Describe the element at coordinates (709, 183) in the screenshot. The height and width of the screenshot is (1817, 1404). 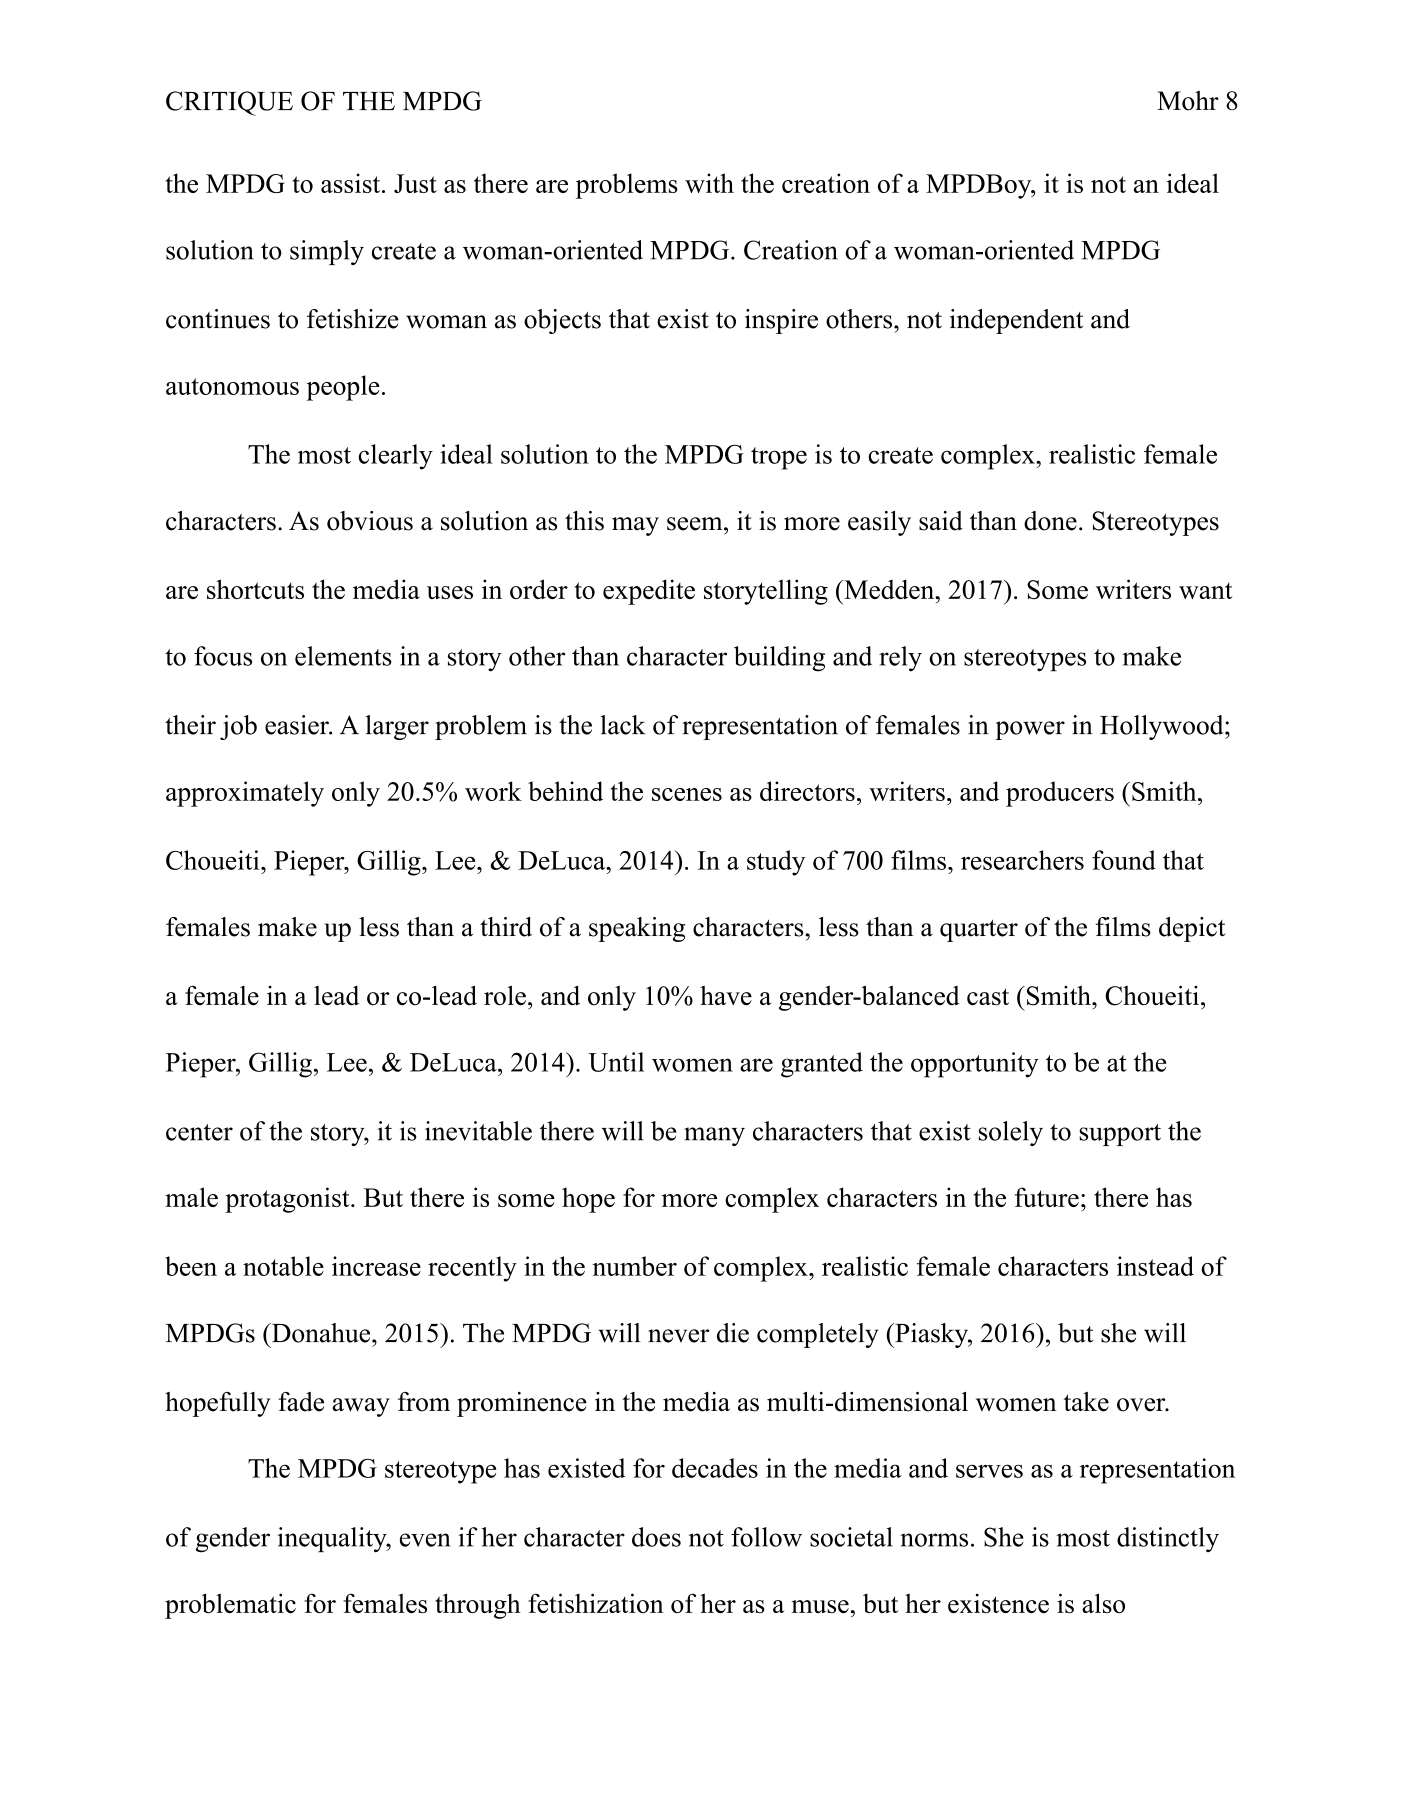
I see `with` at that location.
